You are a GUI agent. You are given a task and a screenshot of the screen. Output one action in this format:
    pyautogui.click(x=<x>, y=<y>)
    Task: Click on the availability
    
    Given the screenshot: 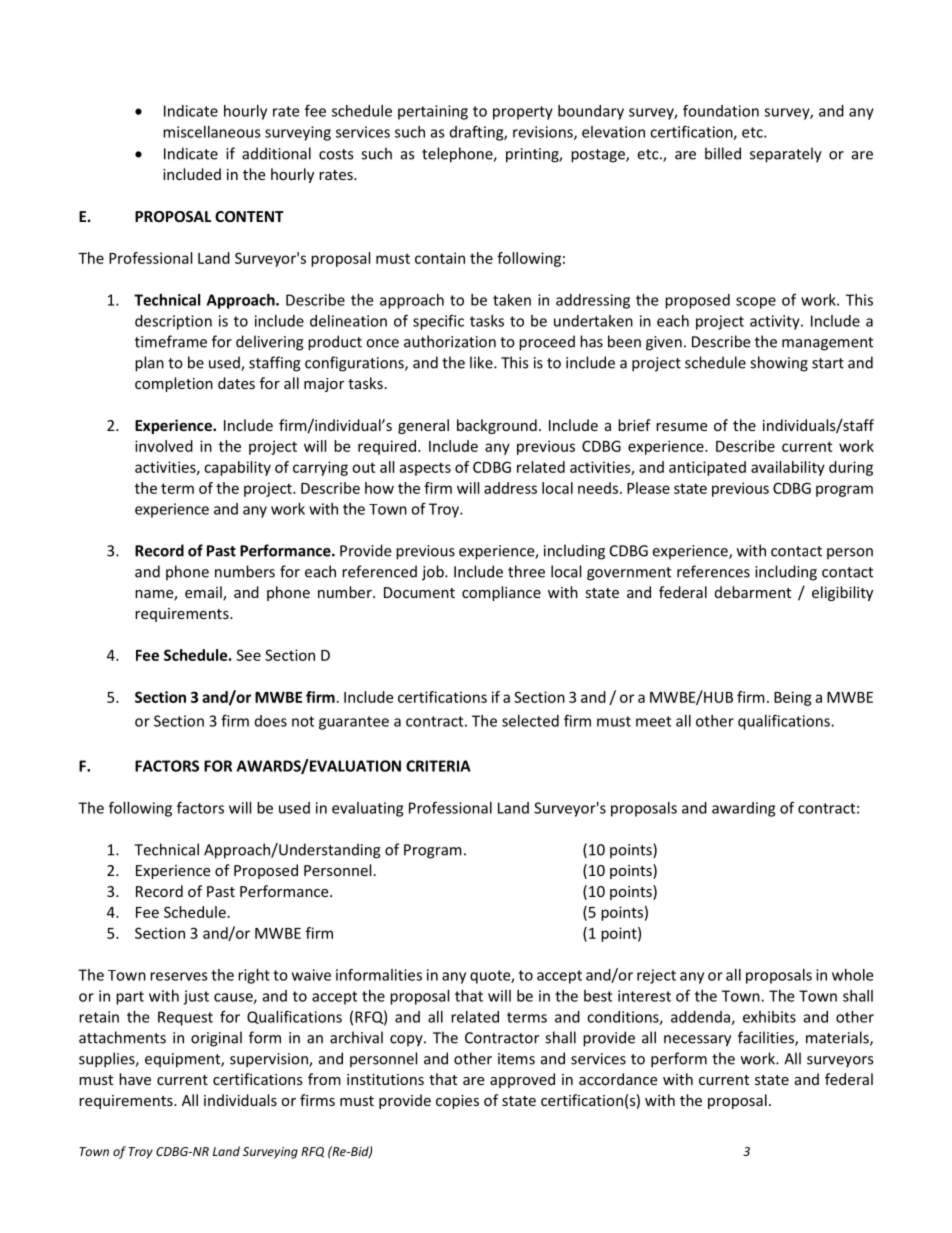 What is the action you would take?
    pyautogui.click(x=788, y=468)
